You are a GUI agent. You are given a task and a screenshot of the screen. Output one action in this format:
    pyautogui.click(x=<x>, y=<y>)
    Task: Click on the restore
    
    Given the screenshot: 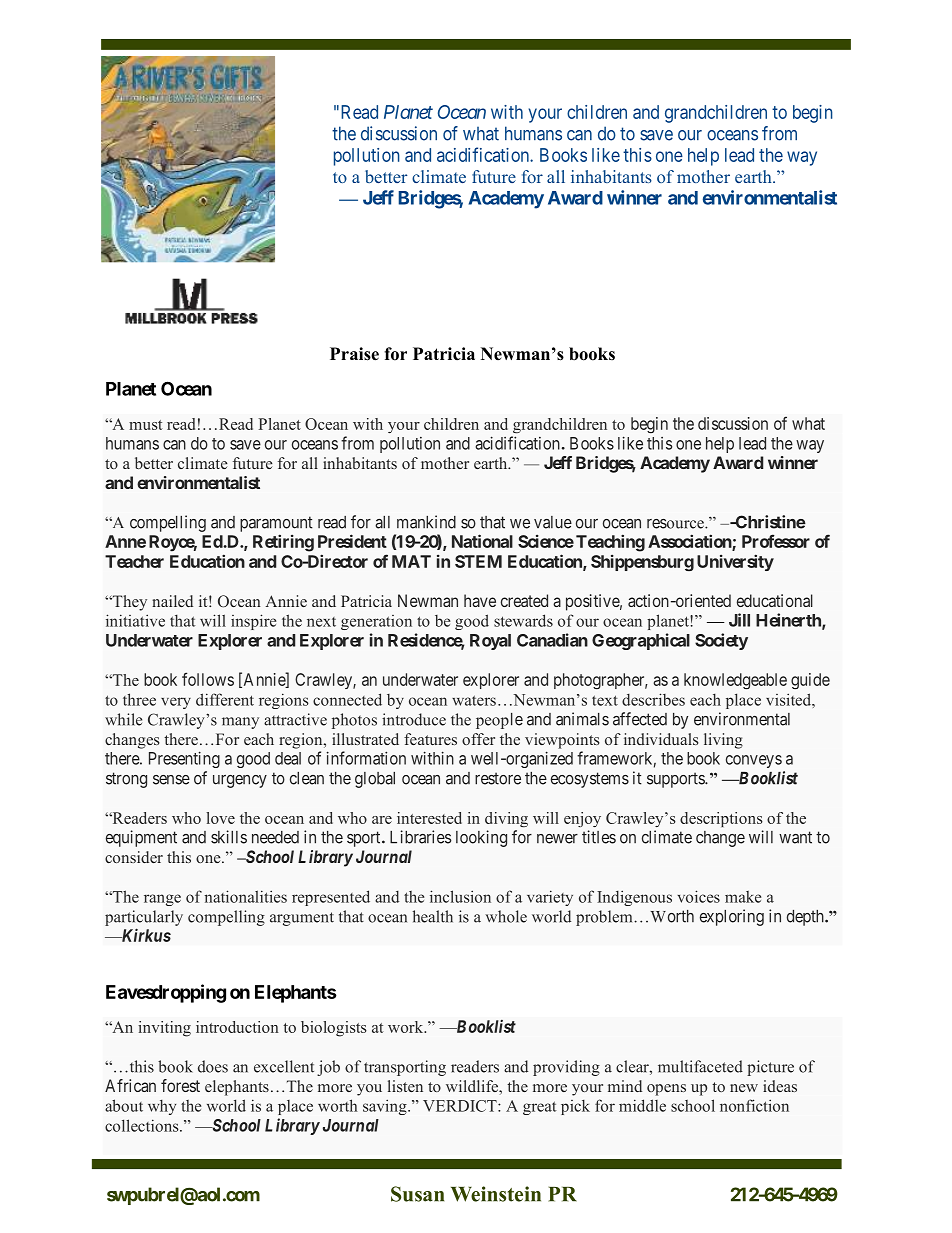 What is the action you would take?
    pyautogui.click(x=498, y=778)
